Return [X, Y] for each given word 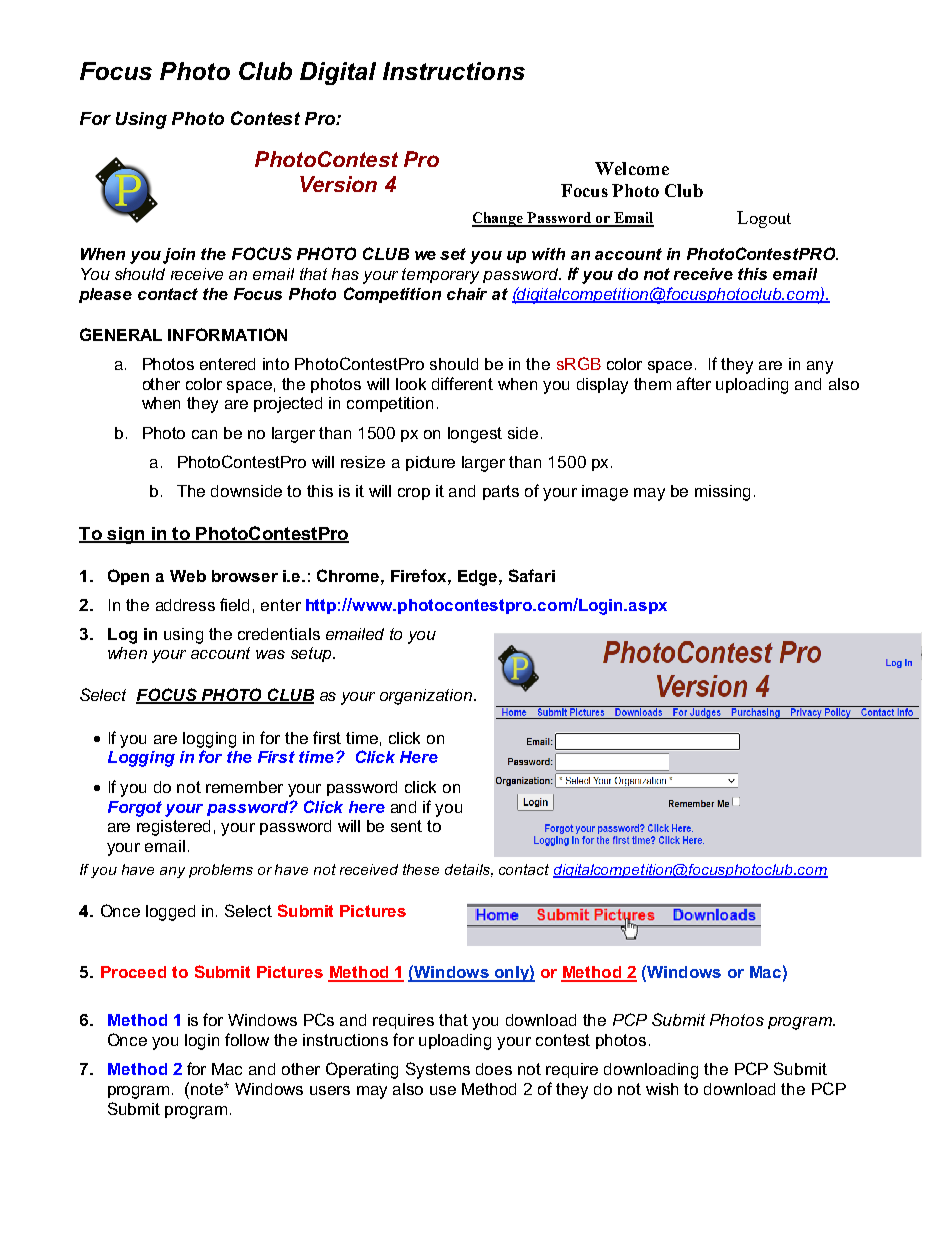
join [179, 256]
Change [499, 219]
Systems [438, 1070]
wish [662, 1089]
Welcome [632, 168]
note [208, 1089]
